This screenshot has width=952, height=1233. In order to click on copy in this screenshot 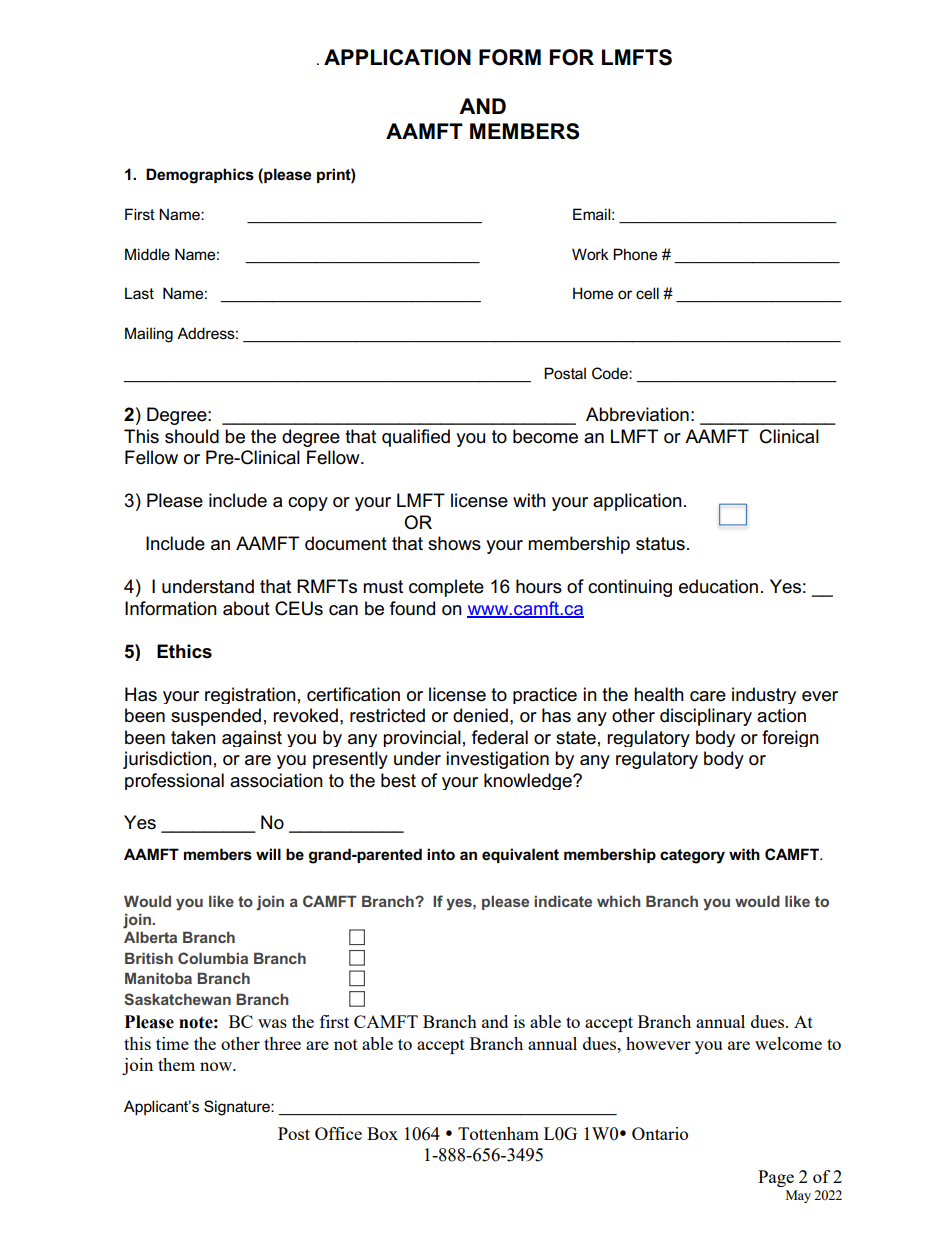, I will do `click(308, 504)`.
